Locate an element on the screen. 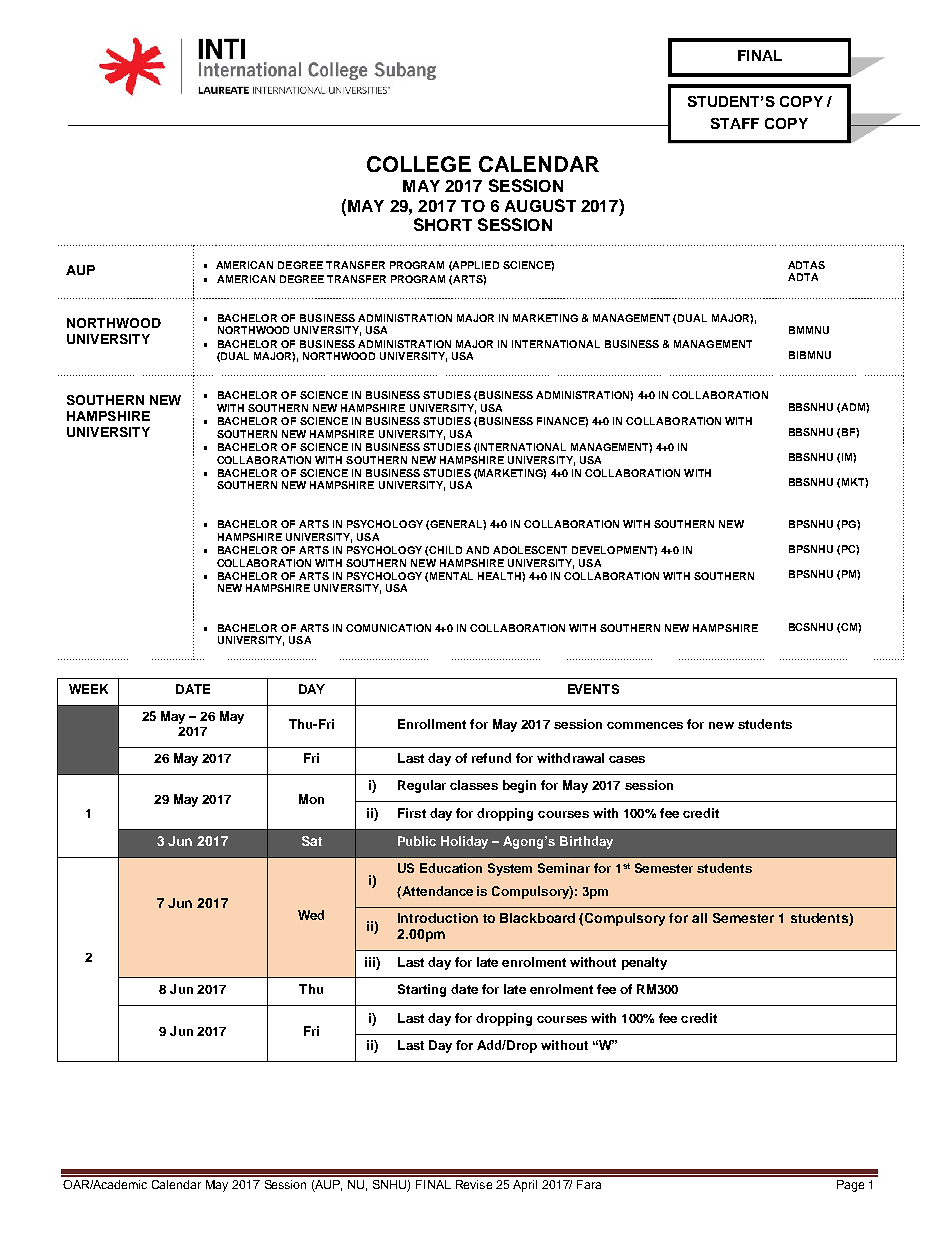  WEEK is located at coordinates (88, 689).
